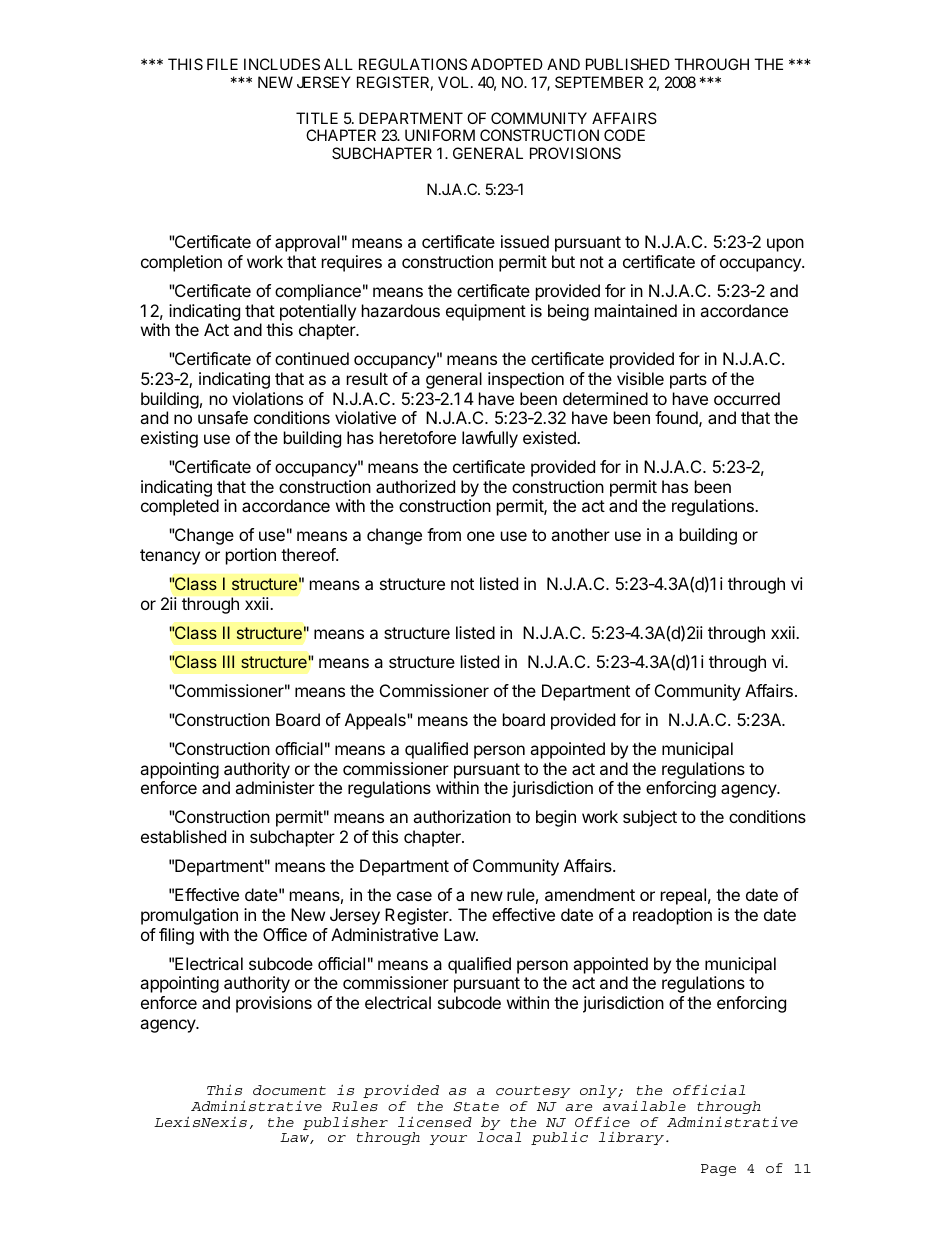 The width and height of the image is (952, 1233). What do you see at coordinates (718, 1170) in the image?
I see `Page` at bounding box center [718, 1170].
